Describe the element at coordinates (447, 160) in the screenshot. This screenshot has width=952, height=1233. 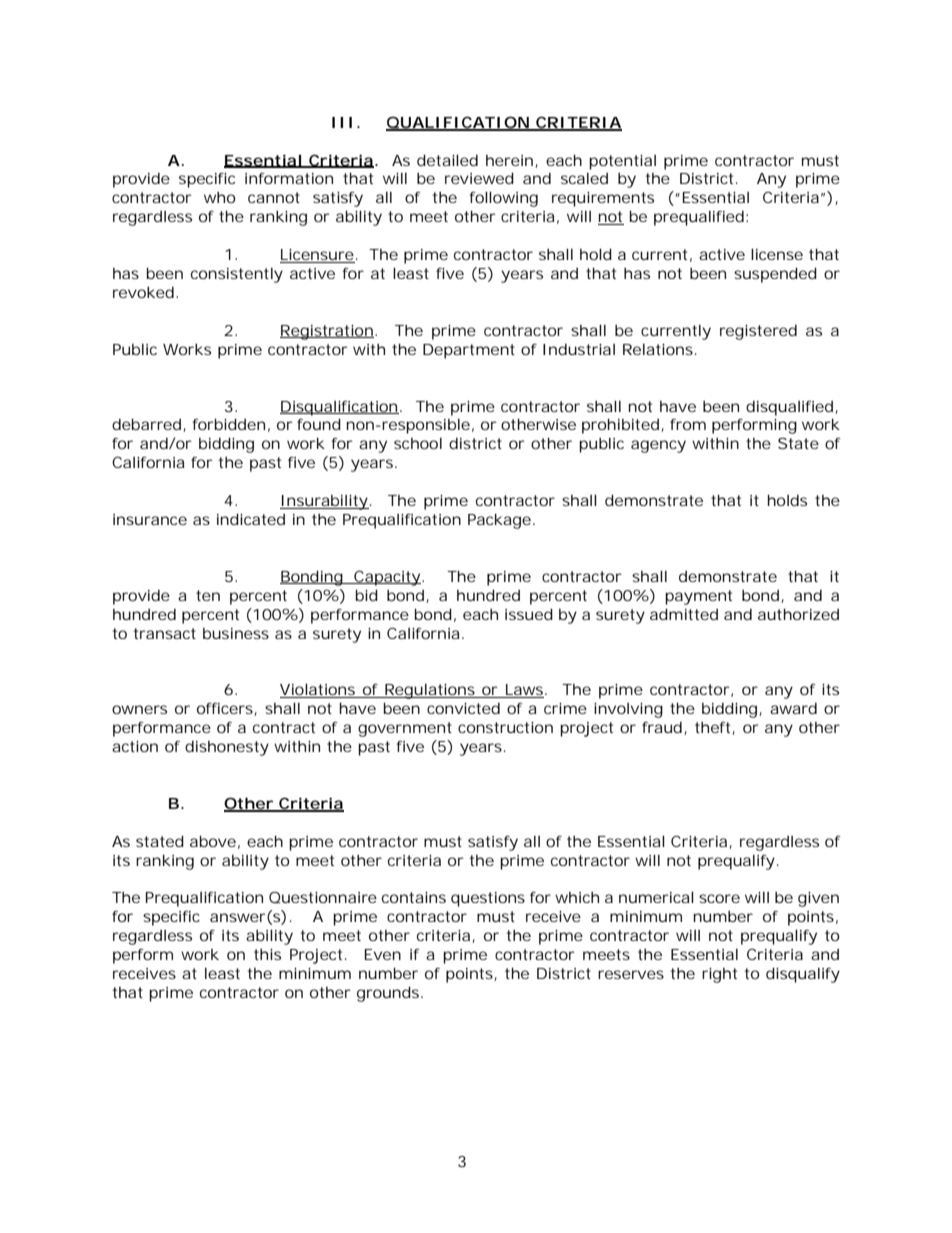
I see `detailed` at that location.
